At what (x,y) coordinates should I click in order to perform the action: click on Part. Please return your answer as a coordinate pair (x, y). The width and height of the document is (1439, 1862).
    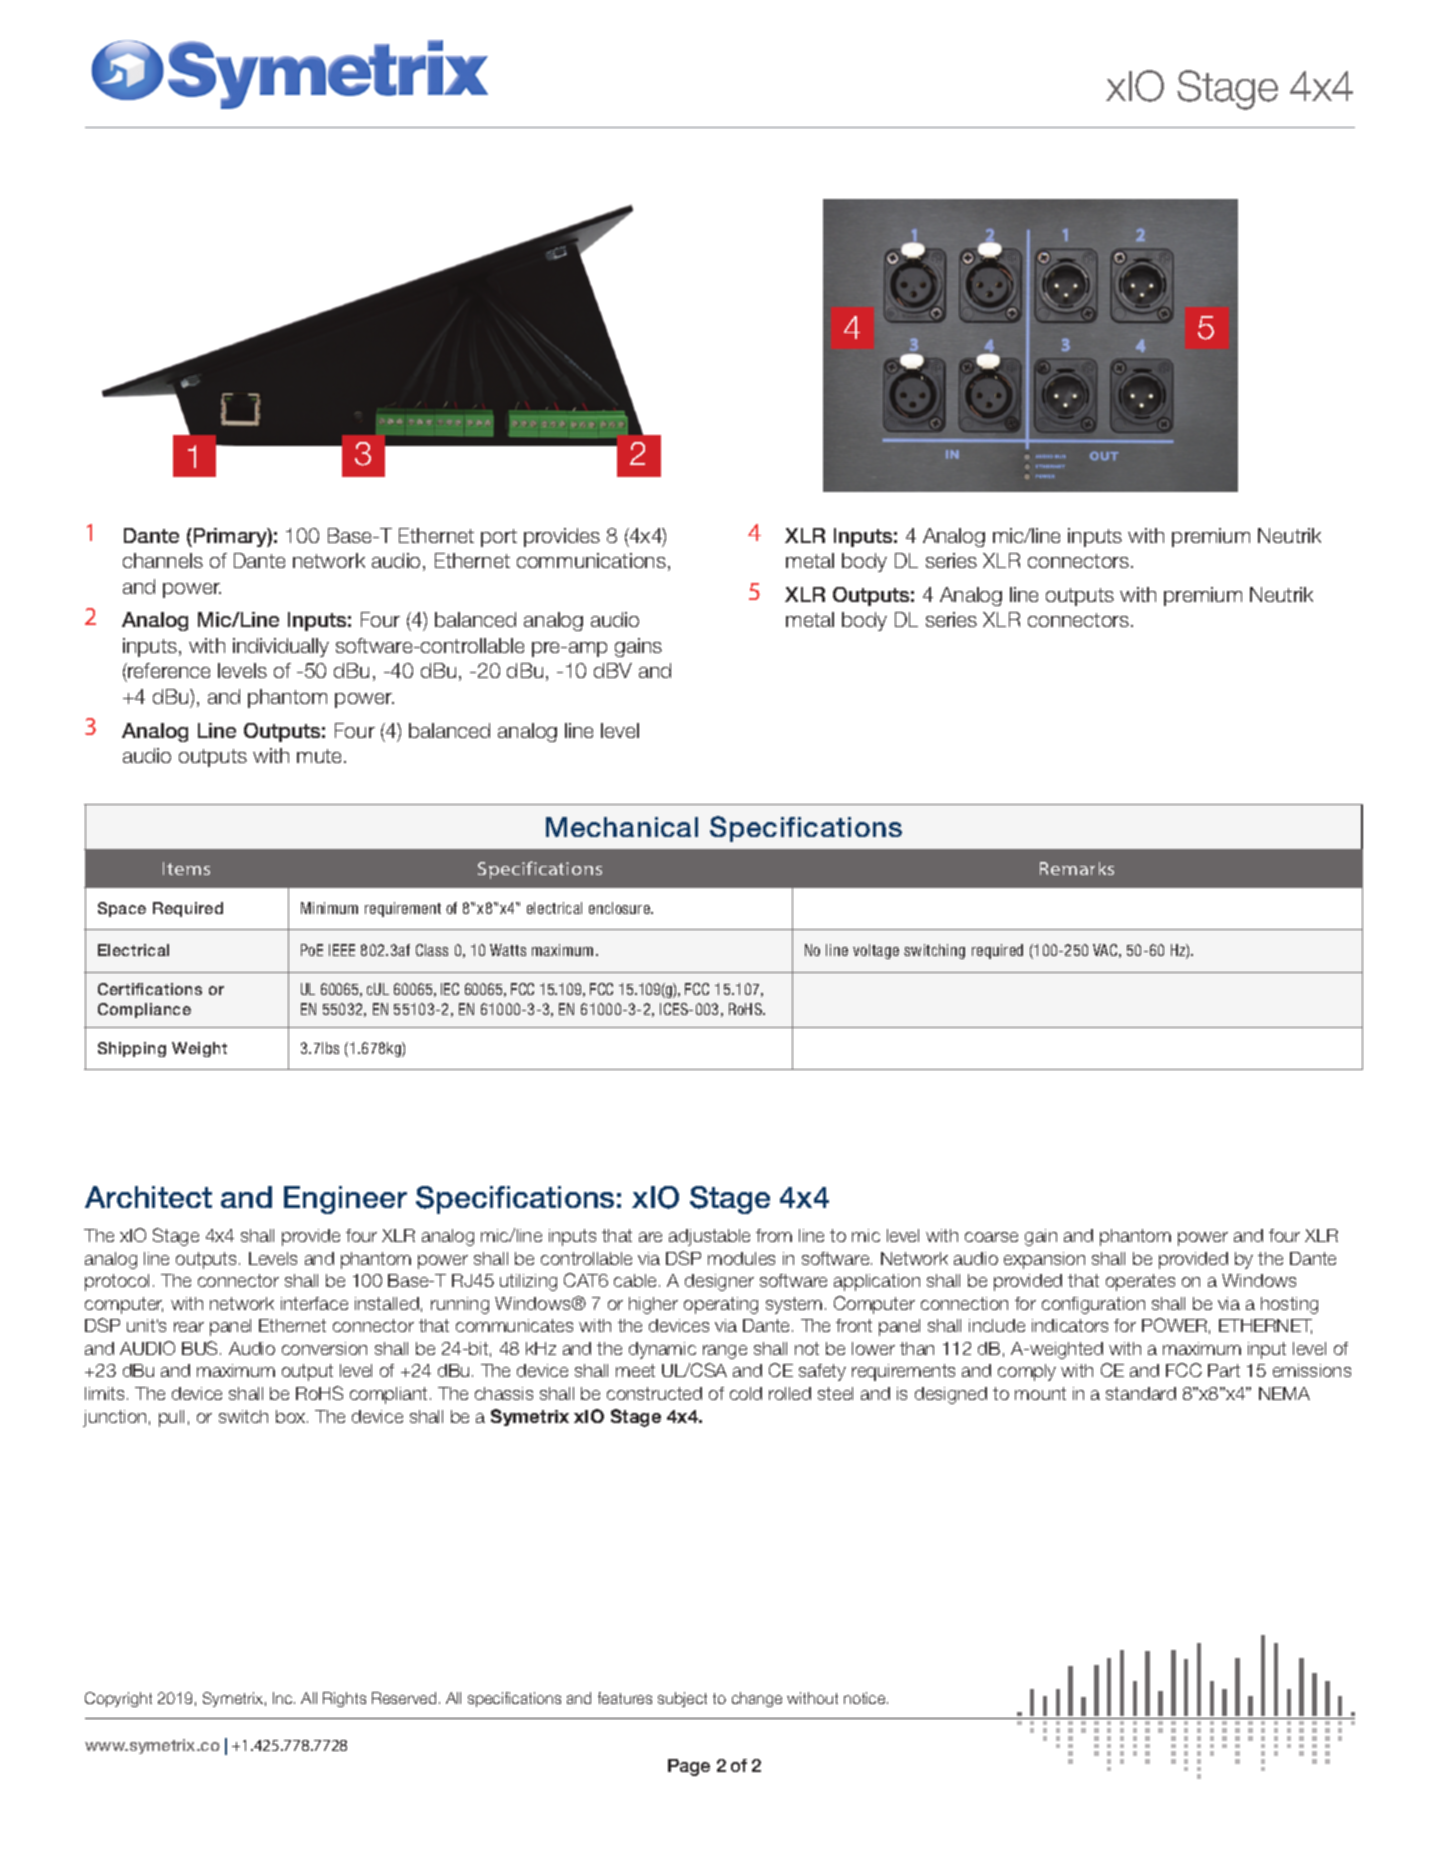
    Looking at the image, I should click on (1224, 1370).
